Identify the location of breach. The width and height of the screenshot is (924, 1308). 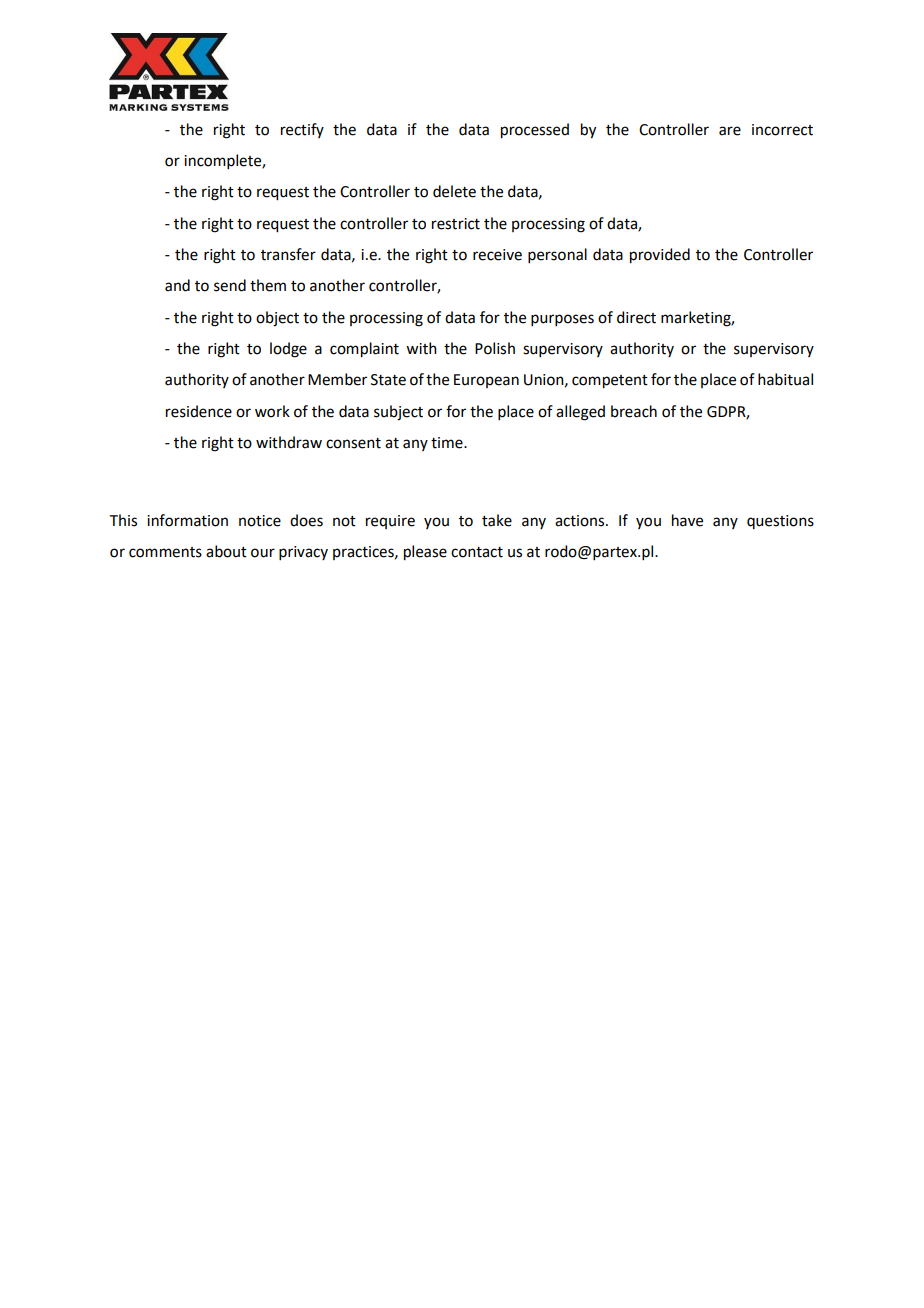
(634, 411).
